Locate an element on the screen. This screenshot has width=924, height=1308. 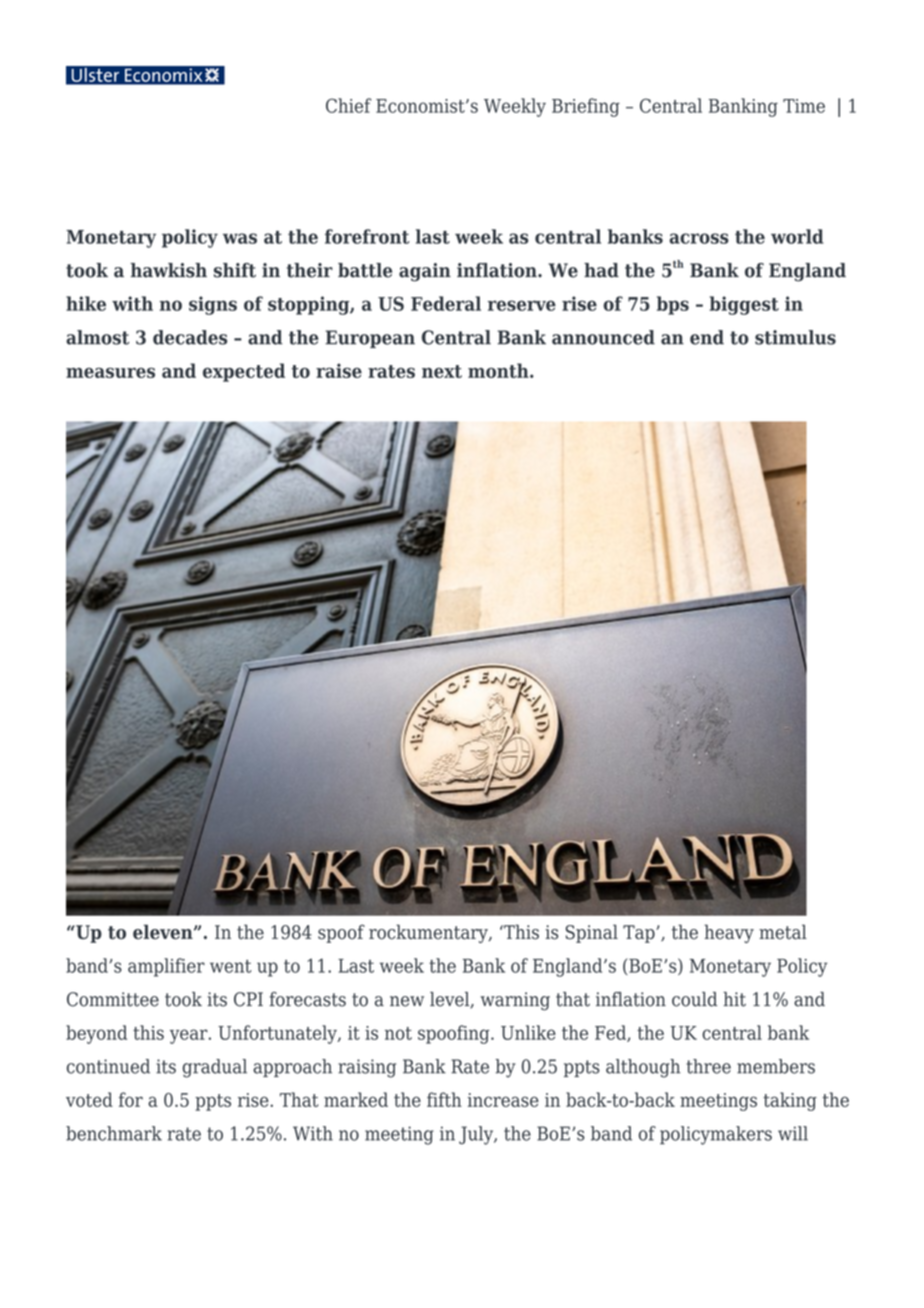
measures is located at coordinates (110, 373).
